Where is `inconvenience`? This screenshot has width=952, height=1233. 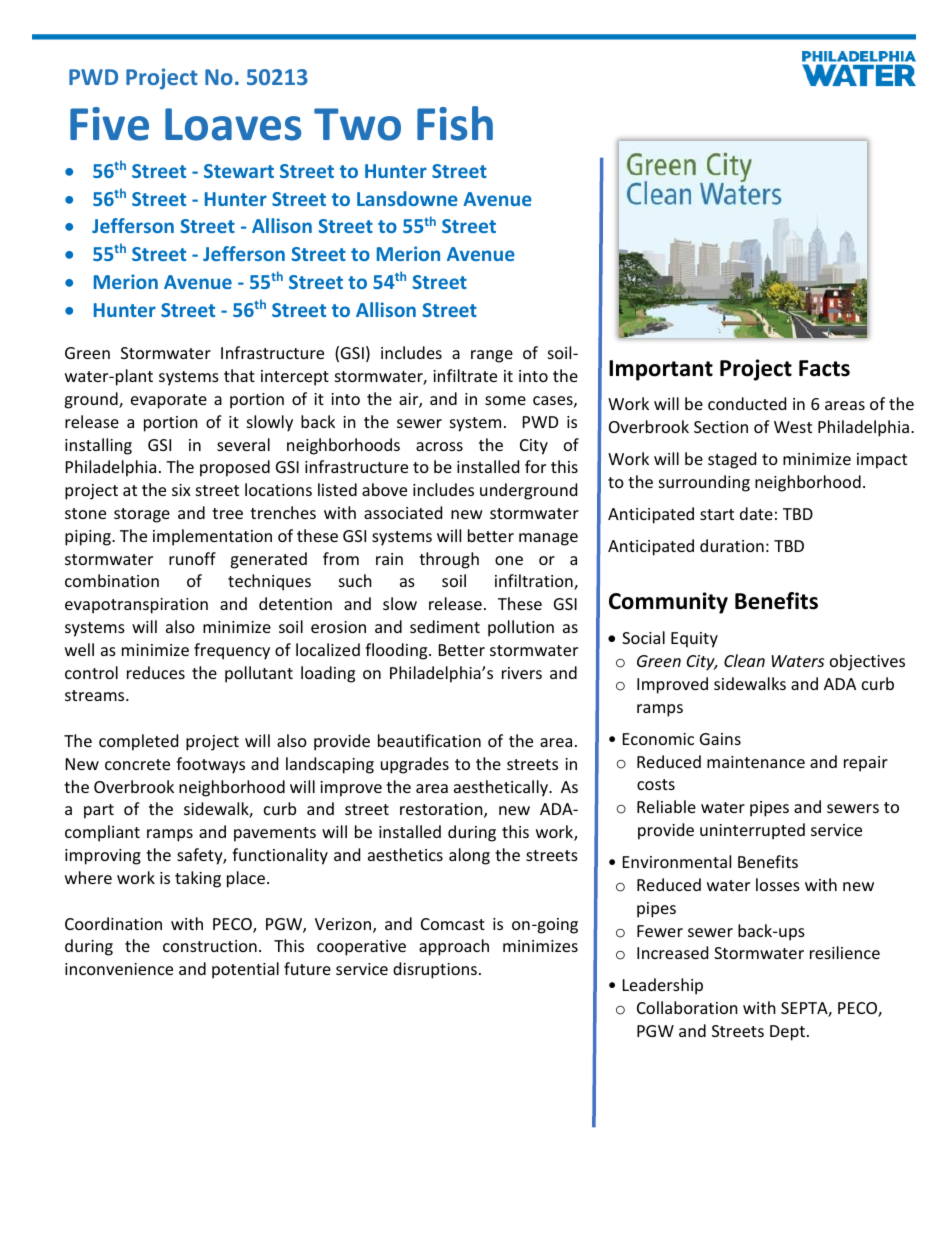
inconvenience is located at coordinates (119, 969).
